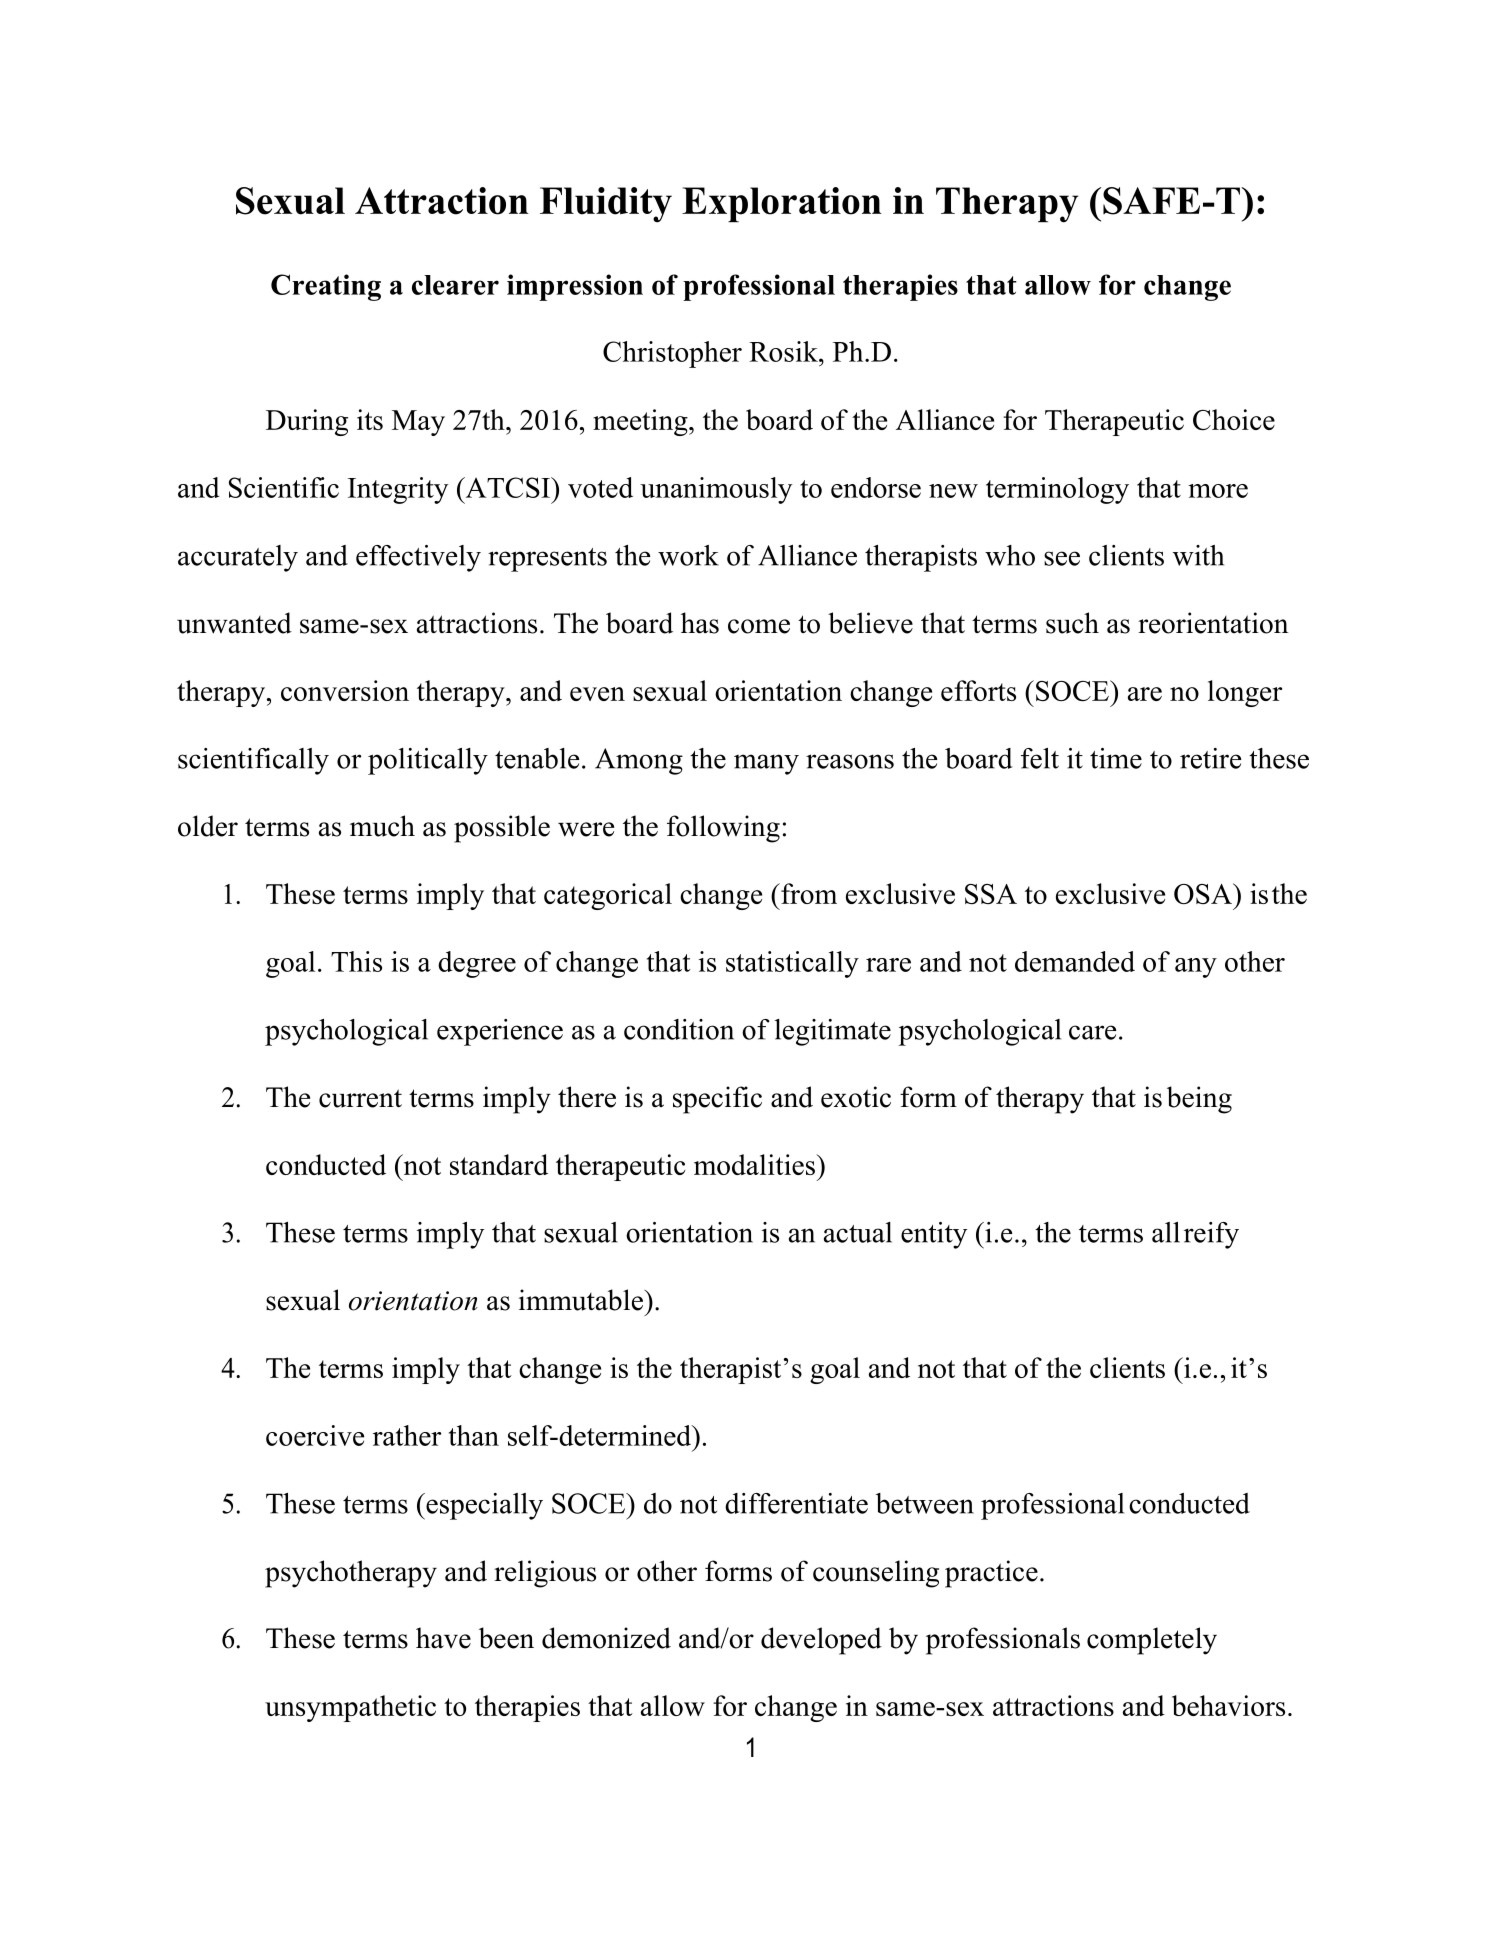  I want to click on developed, so click(821, 1641).
